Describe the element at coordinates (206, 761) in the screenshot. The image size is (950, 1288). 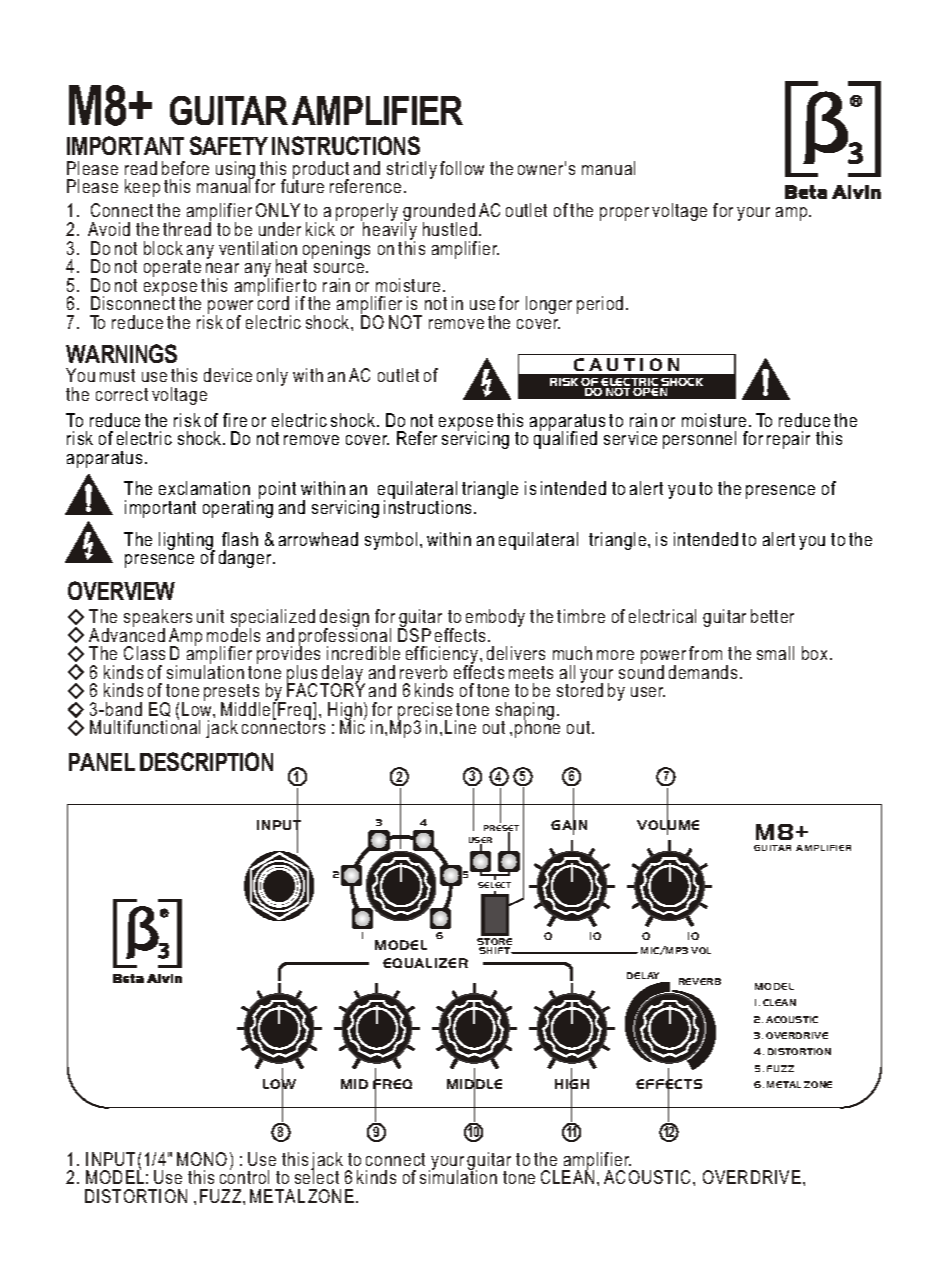
I see `DESCRIPTION` at that location.
